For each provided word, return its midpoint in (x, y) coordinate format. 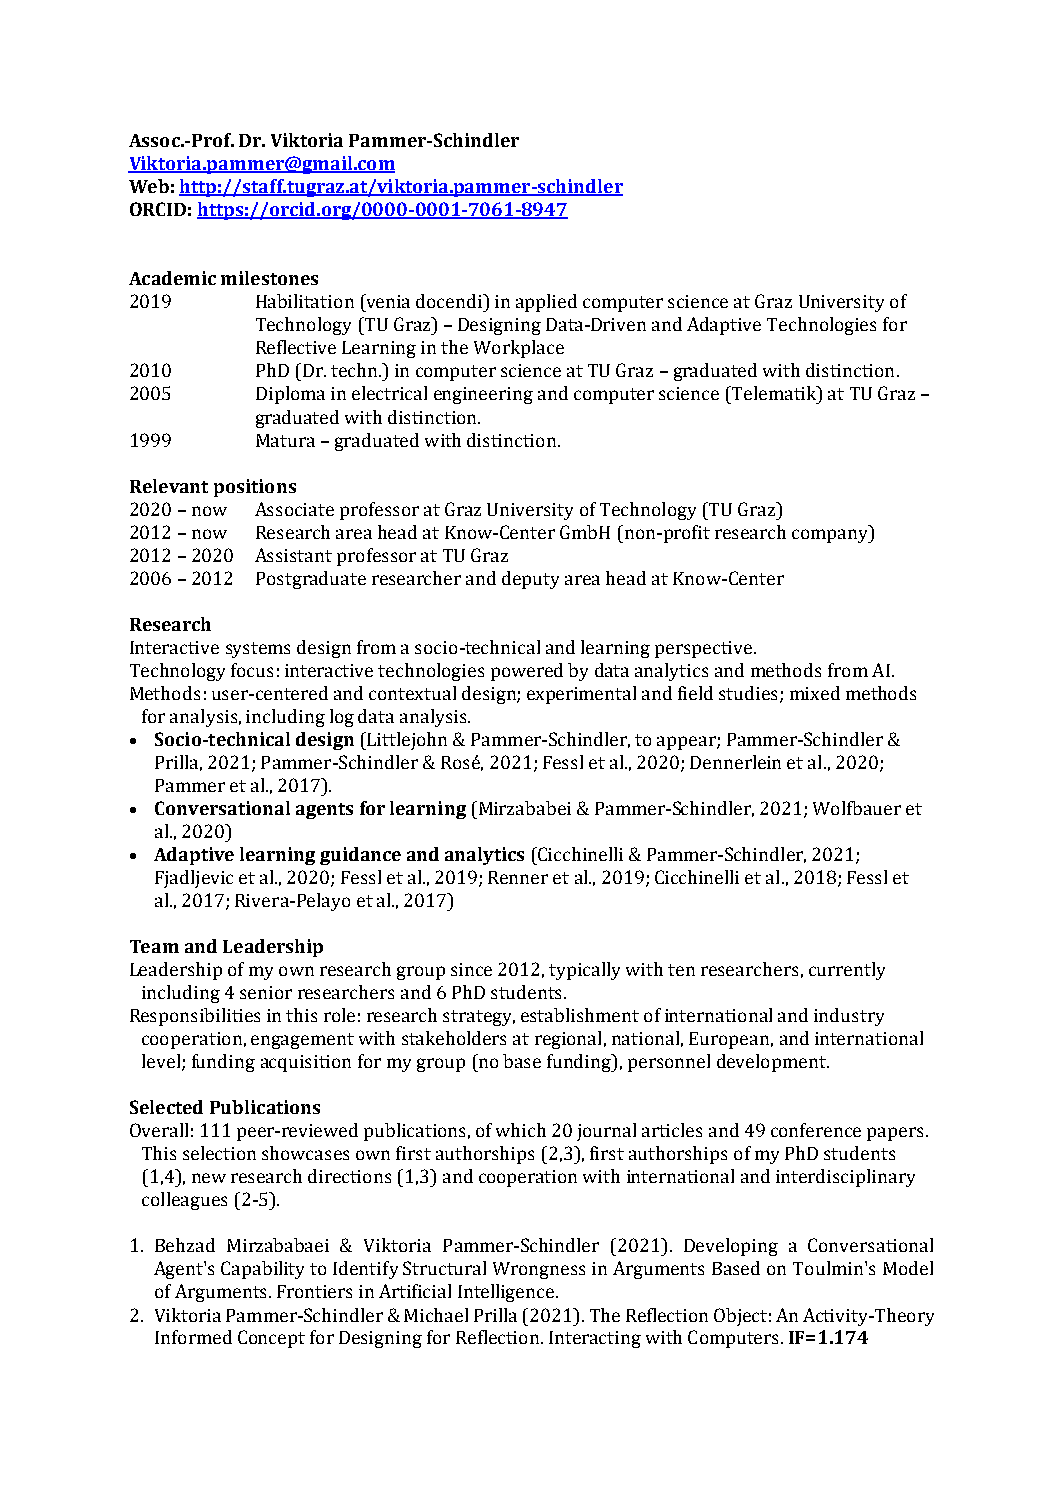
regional (568, 1040)
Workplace (519, 349)
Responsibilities (195, 1017)
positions (255, 488)
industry (849, 1017)
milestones (269, 278)
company (831, 536)
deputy (530, 580)
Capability (262, 1270)
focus (252, 670)
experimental (581, 695)
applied (546, 303)
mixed (815, 693)
